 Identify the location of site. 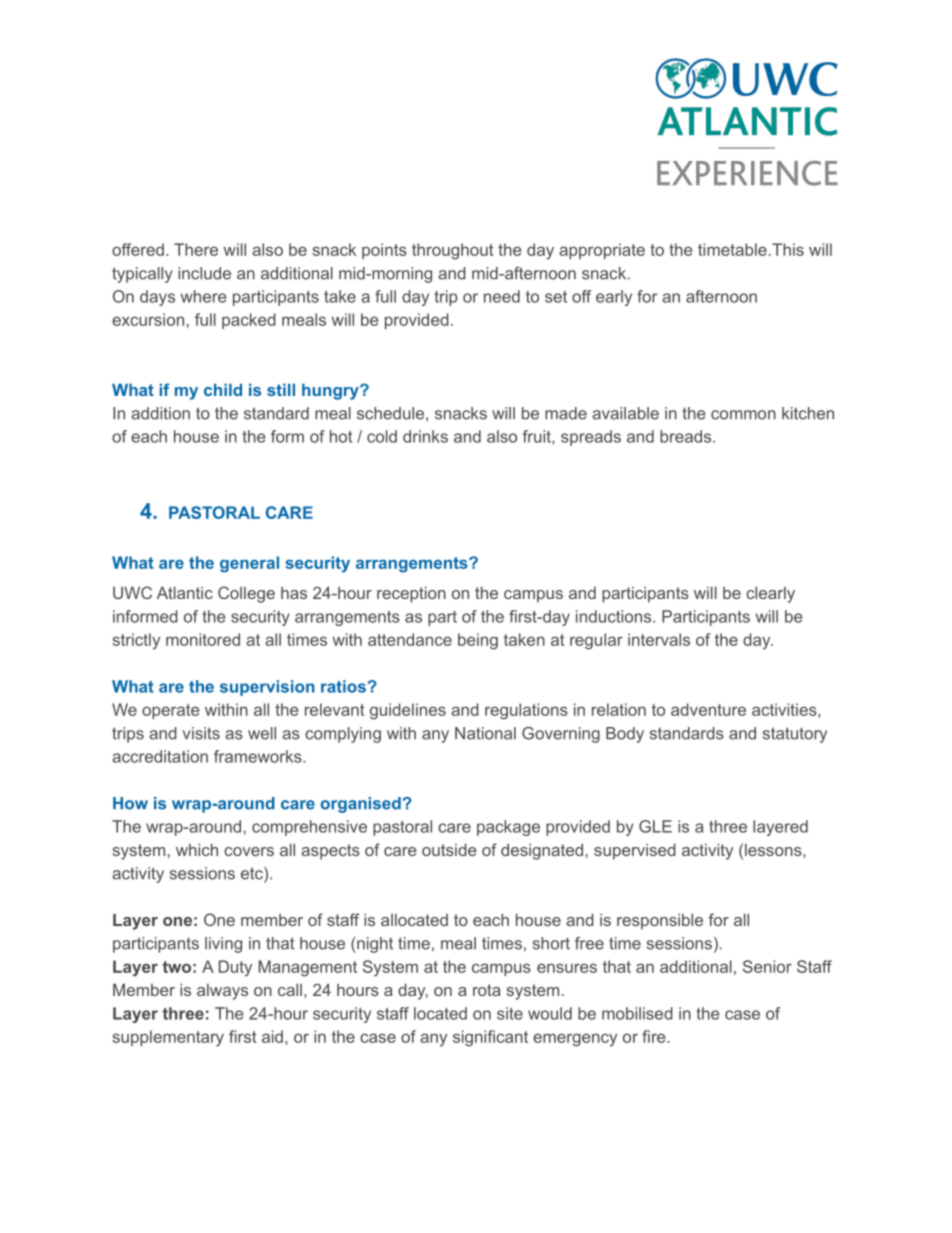
(510, 1013).
